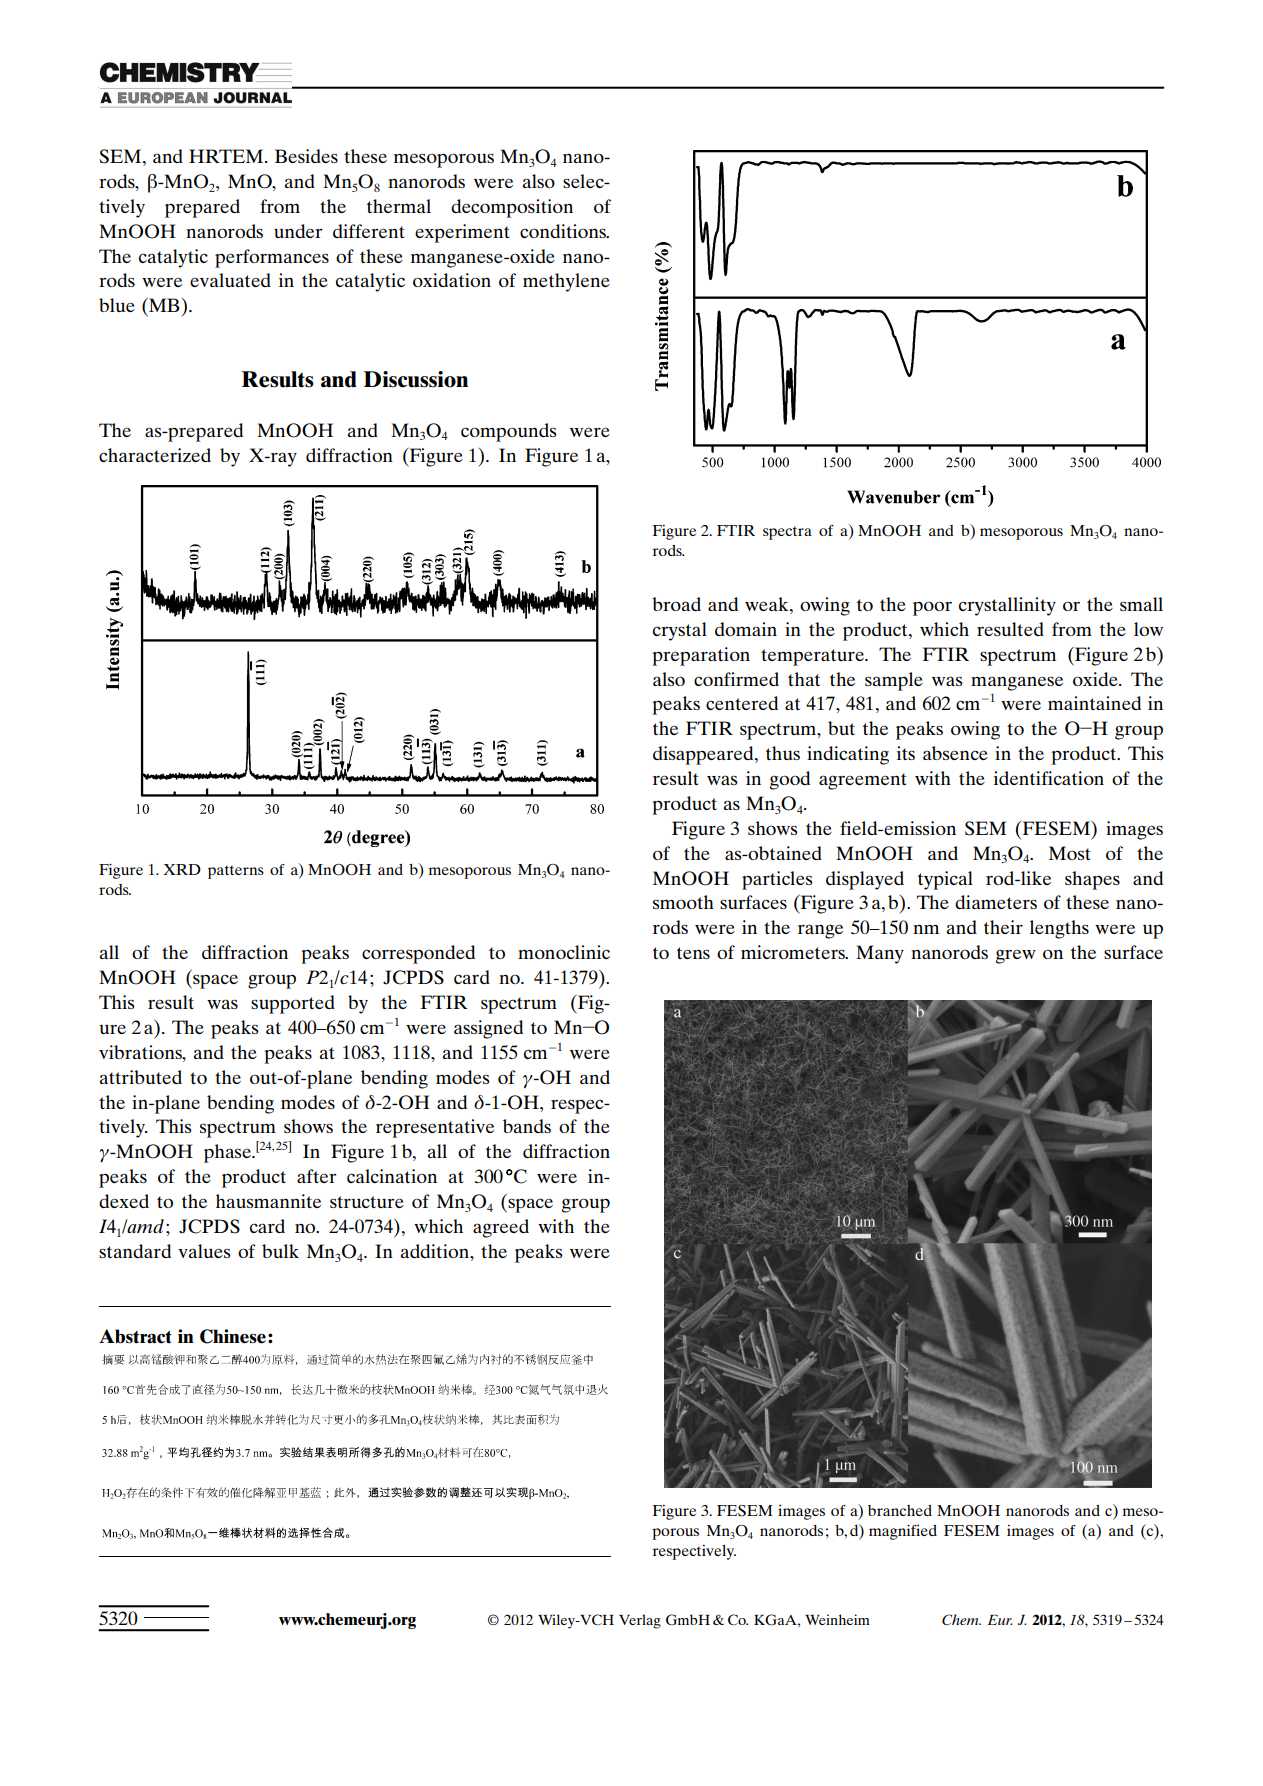 The height and width of the screenshot is (1786, 1263). I want to click on methylene, so click(566, 282).
